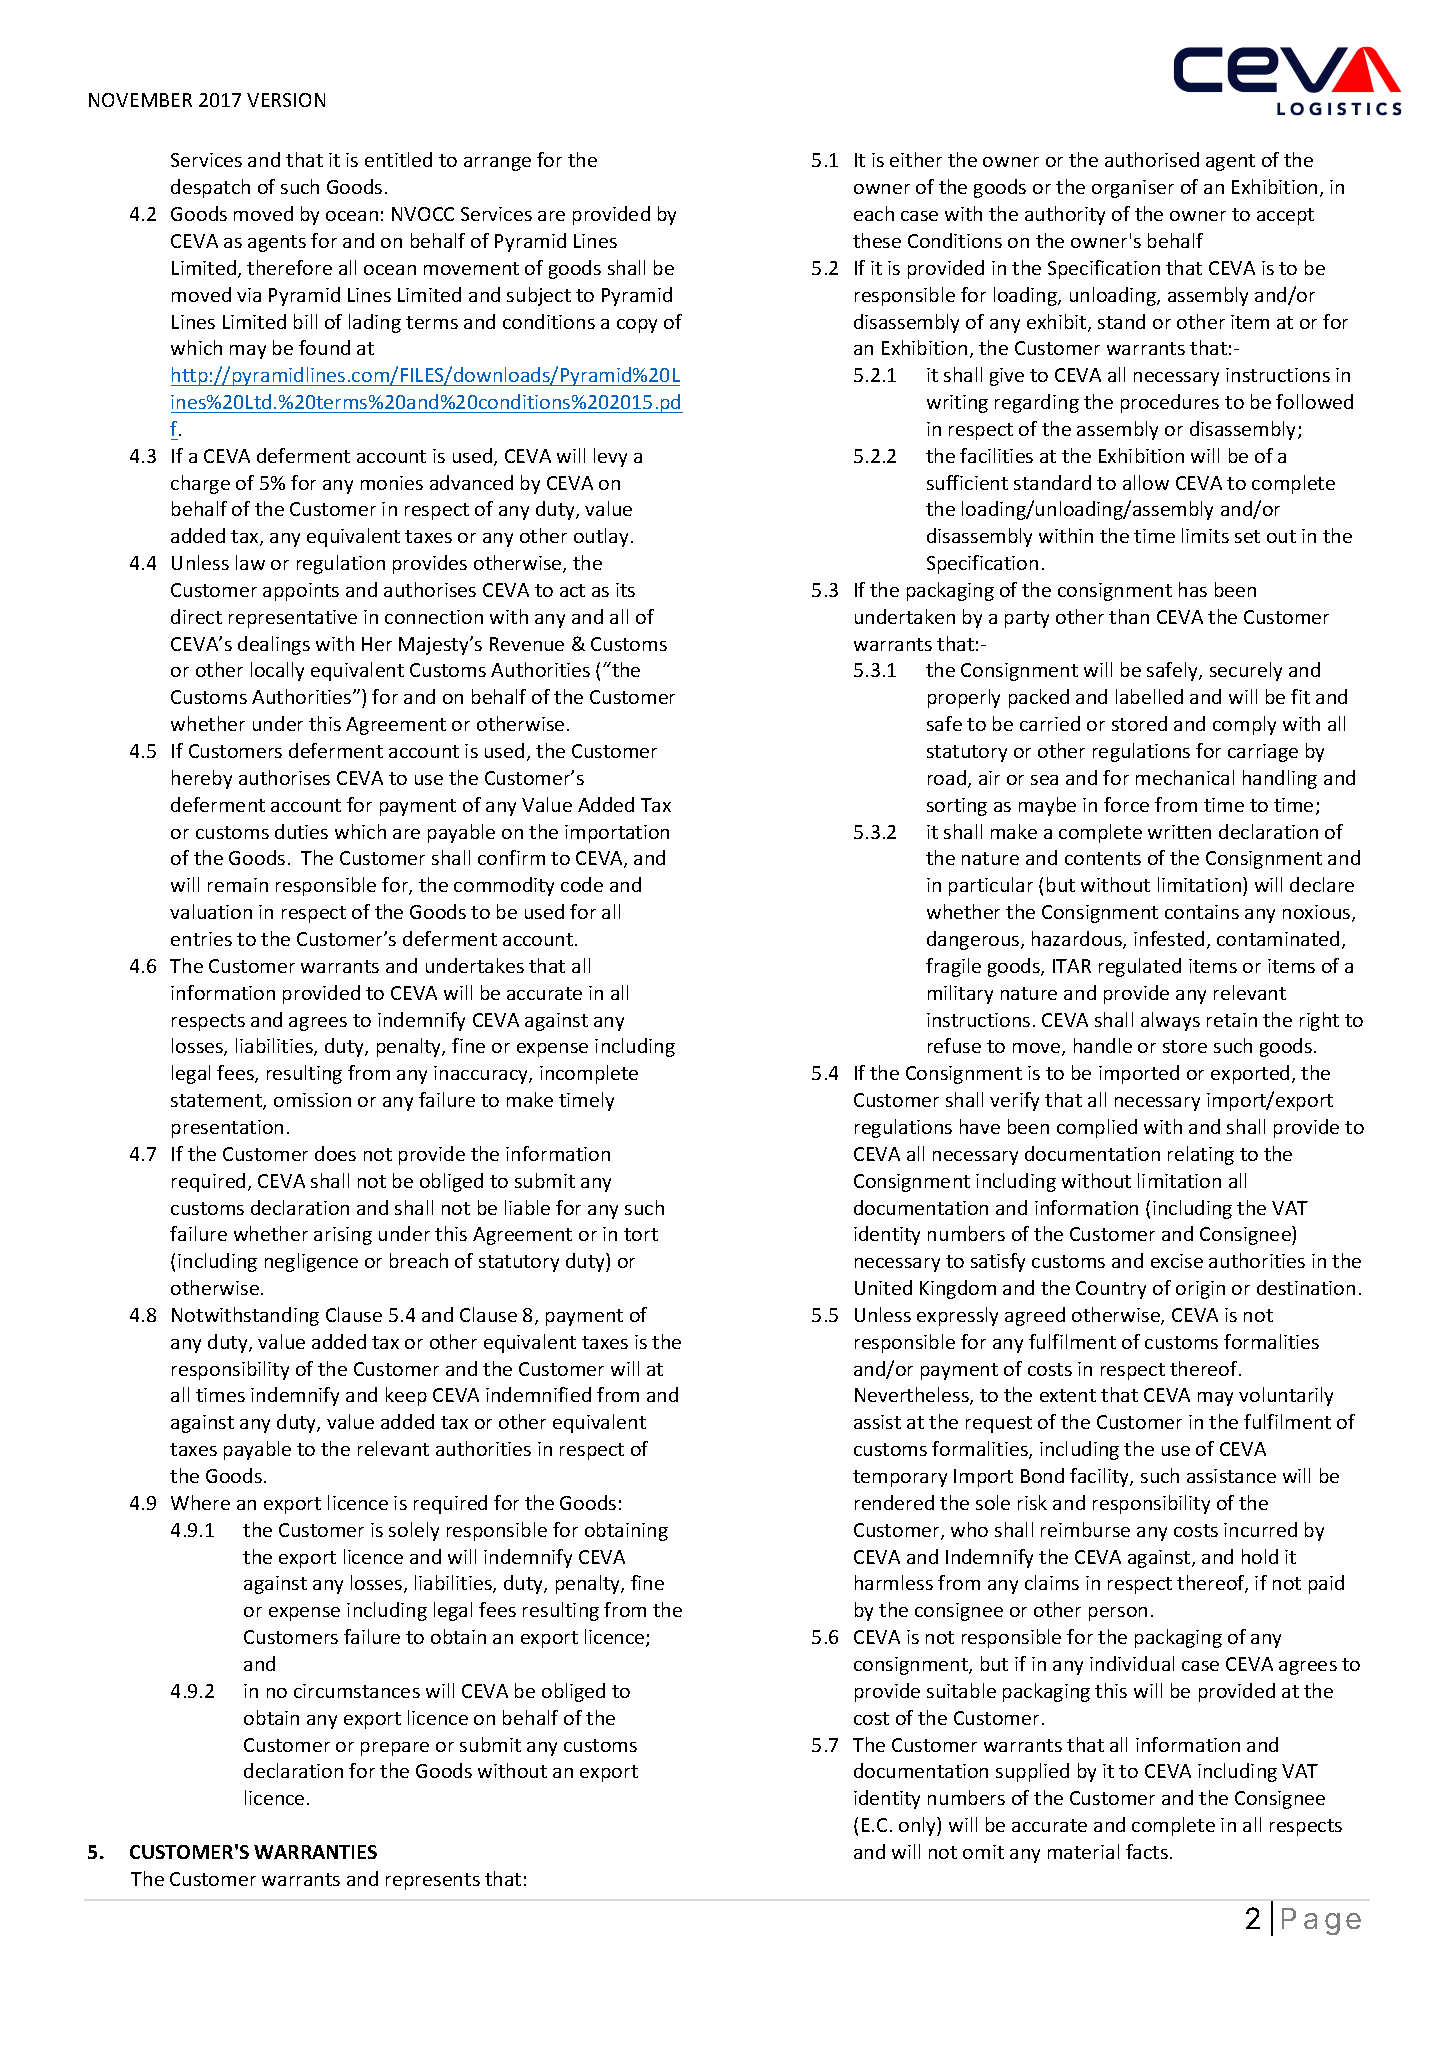 The height and width of the page is (2057, 1454). What do you see at coordinates (200, 1502) in the page?
I see `Where` at bounding box center [200, 1502].
